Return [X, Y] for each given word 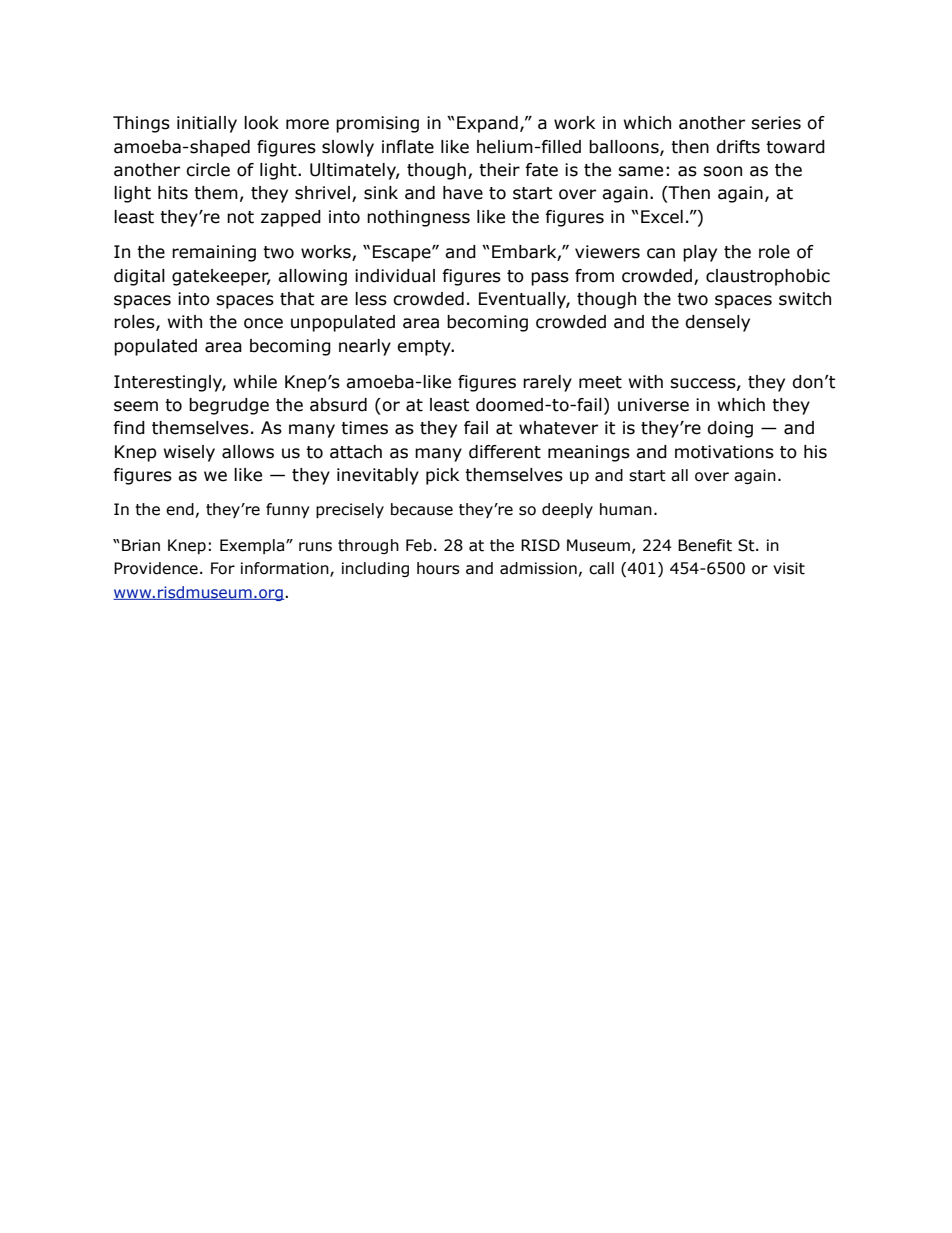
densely [717, 323]
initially [207, 124]
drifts [738, 147]
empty [425, 348]
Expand [487, 124]
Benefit [705, 545]
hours [438, 568]
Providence [156, 568]
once [263, 323]
